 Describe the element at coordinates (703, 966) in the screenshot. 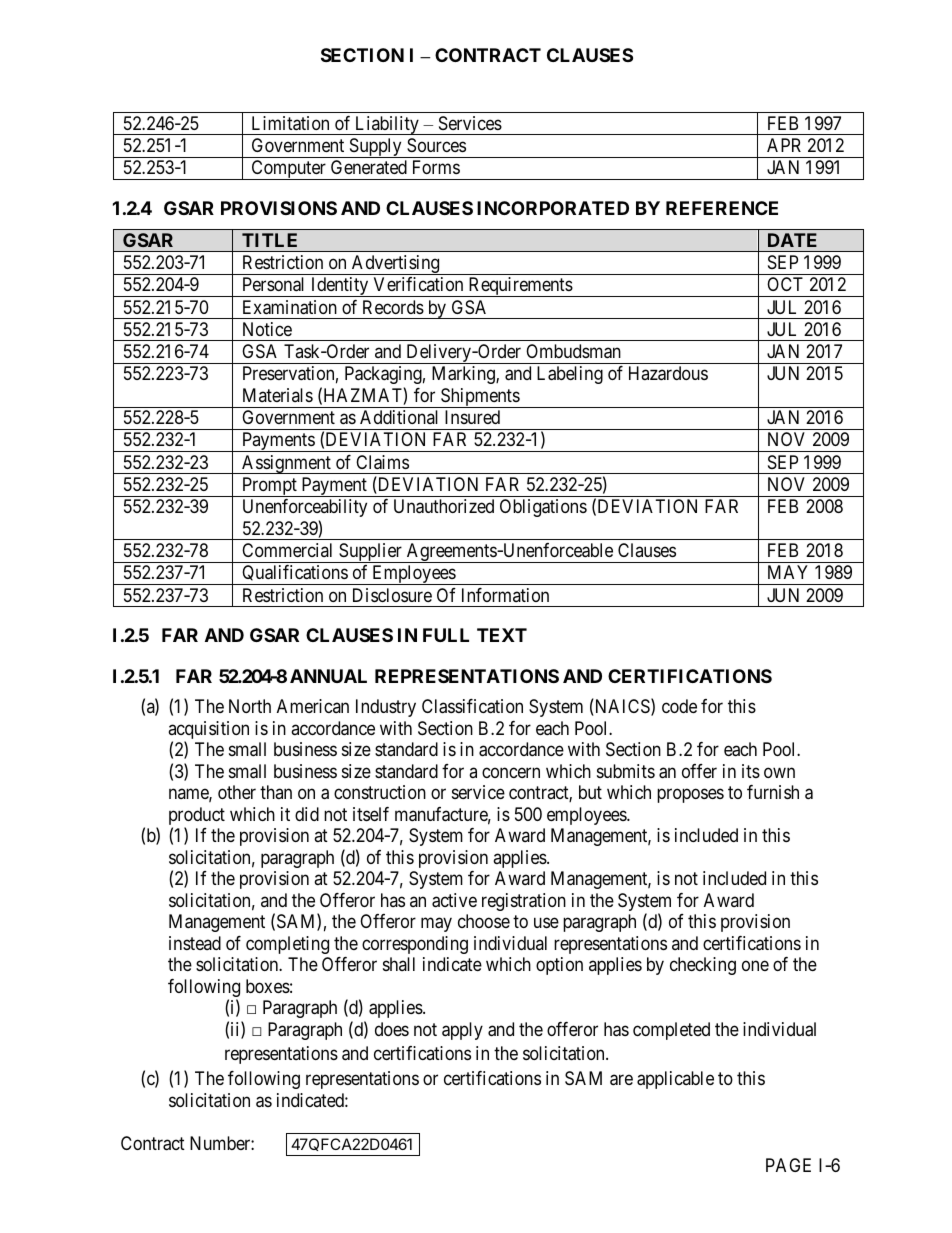

I see `checking` at that location.
